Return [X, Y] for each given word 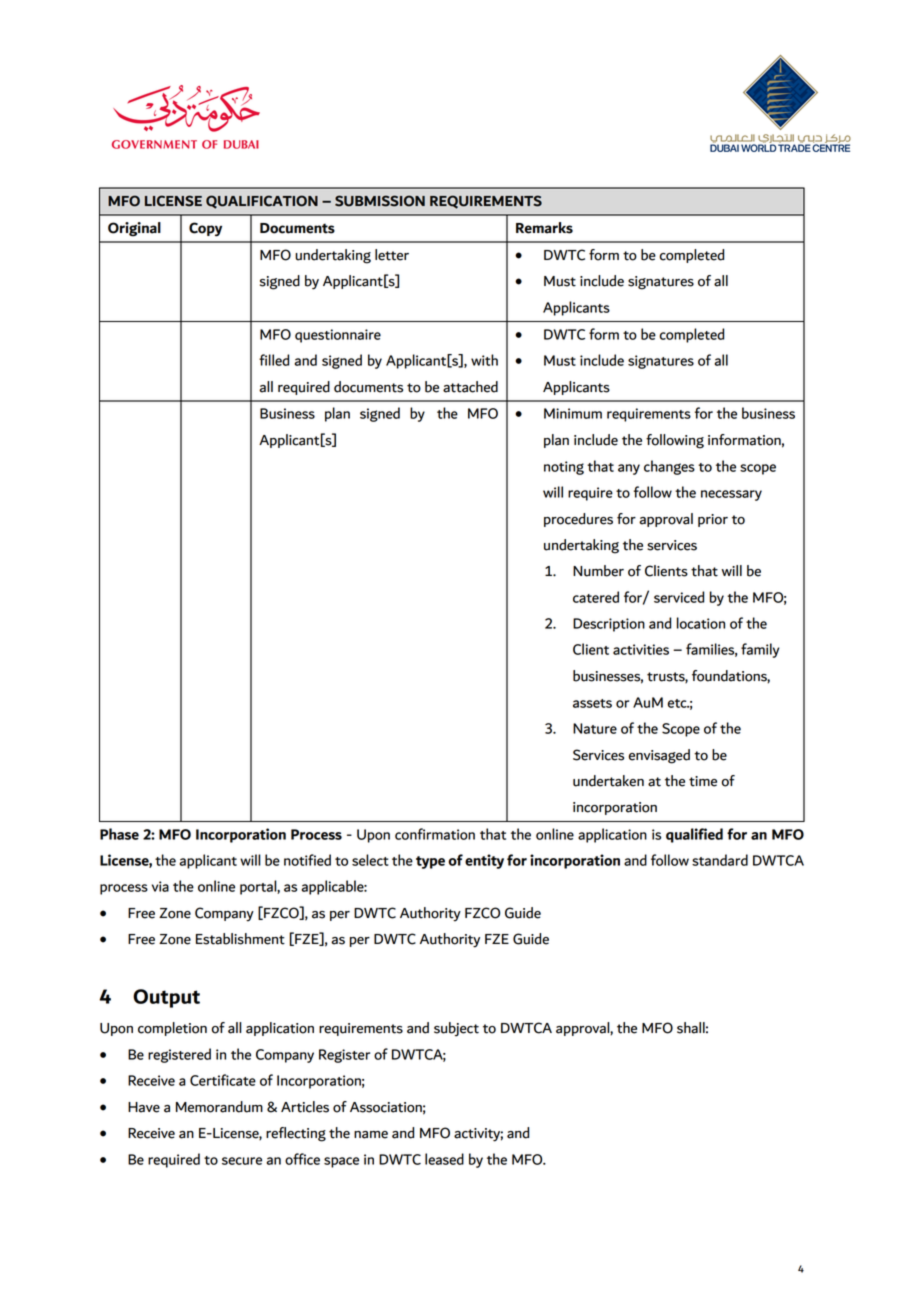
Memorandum [219, 1107]
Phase [119, 834]
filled [274, 360]
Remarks [544, 228]
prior [713, 520]
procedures [578, 520]
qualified [694, 835]
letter [392, 255]
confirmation [435, 834]
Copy [205, 229]
